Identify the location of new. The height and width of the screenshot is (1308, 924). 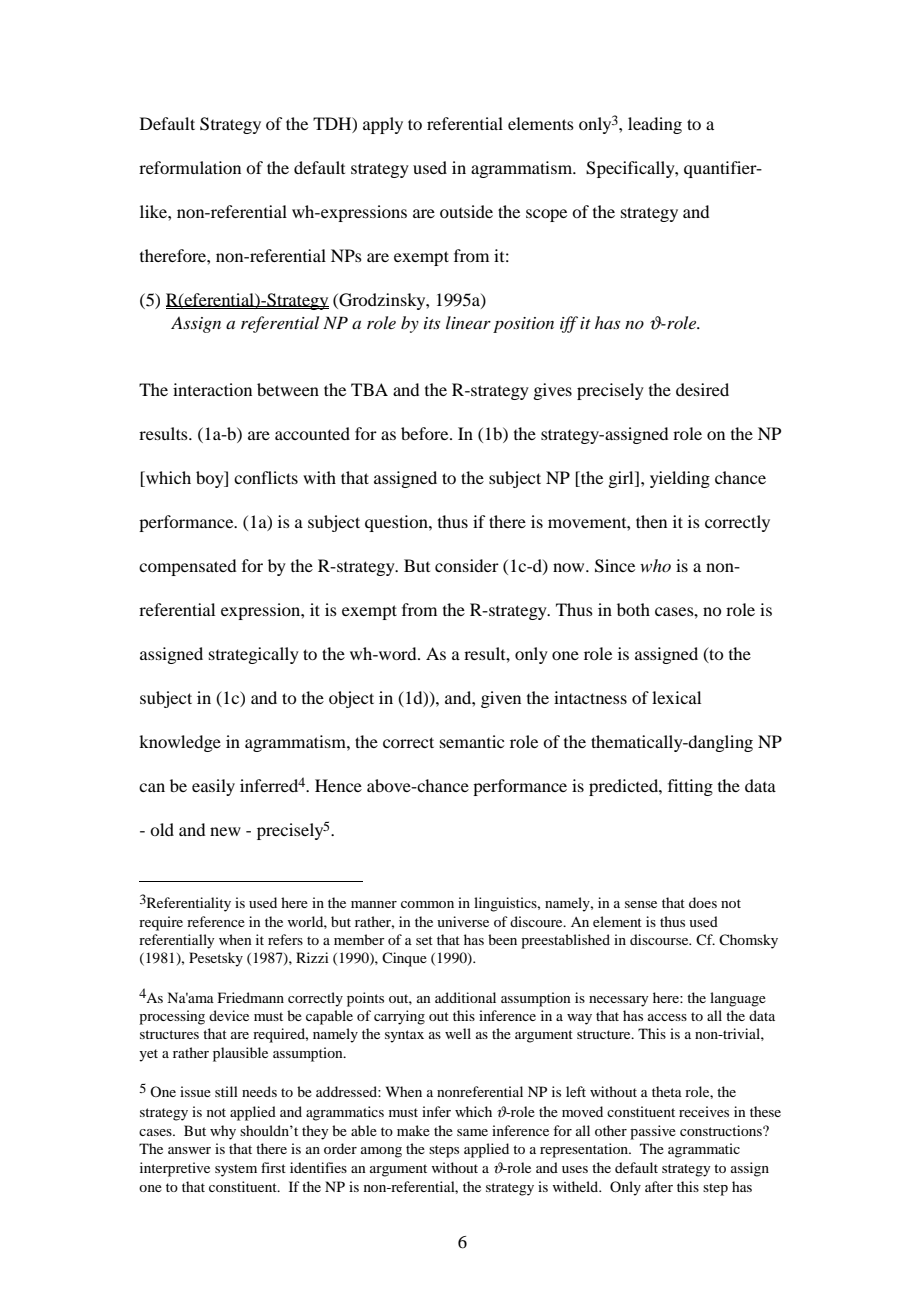
(225, 831).
